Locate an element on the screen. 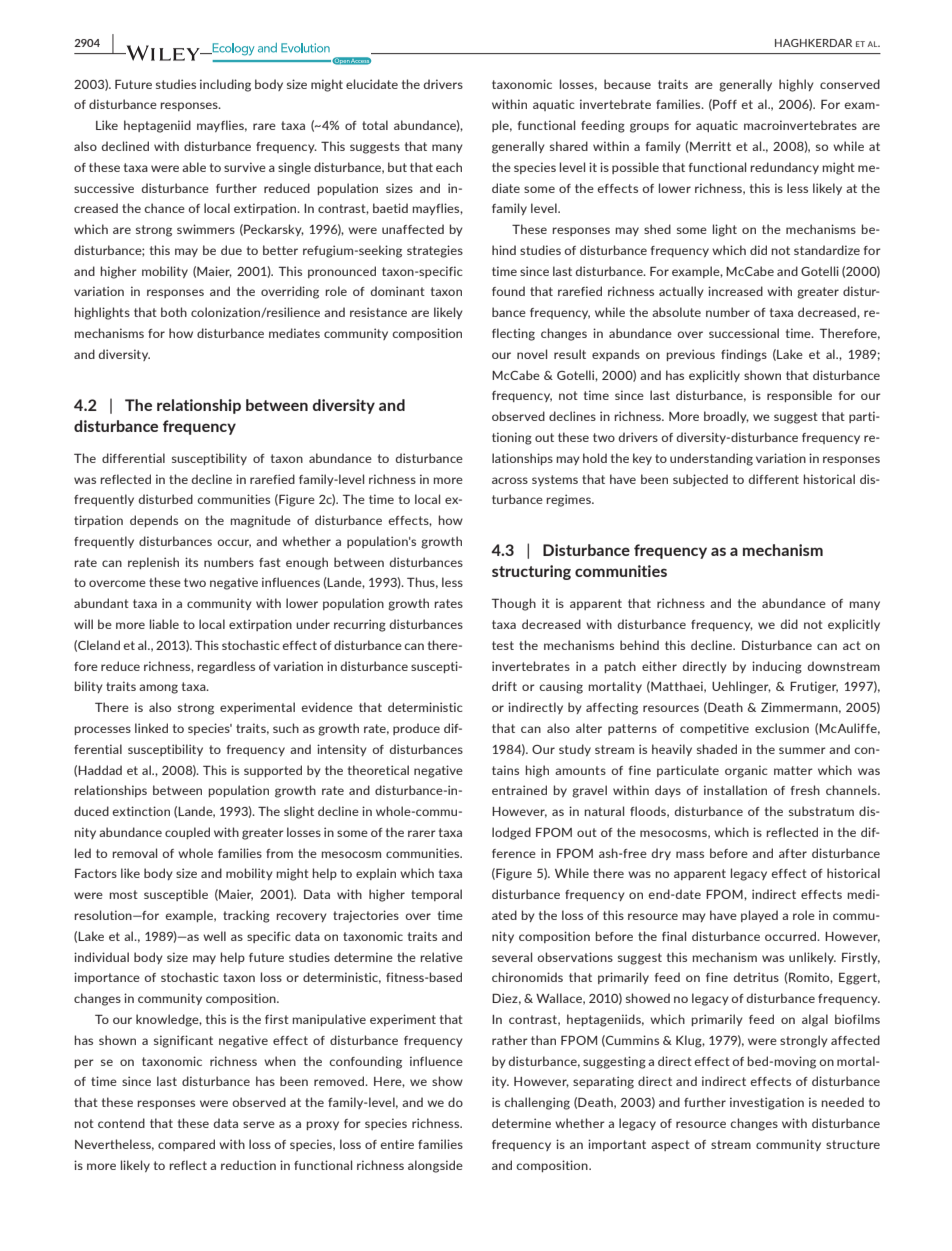 This screenshot has width=952, height=1251. across is located at coordinates (510, 480).
